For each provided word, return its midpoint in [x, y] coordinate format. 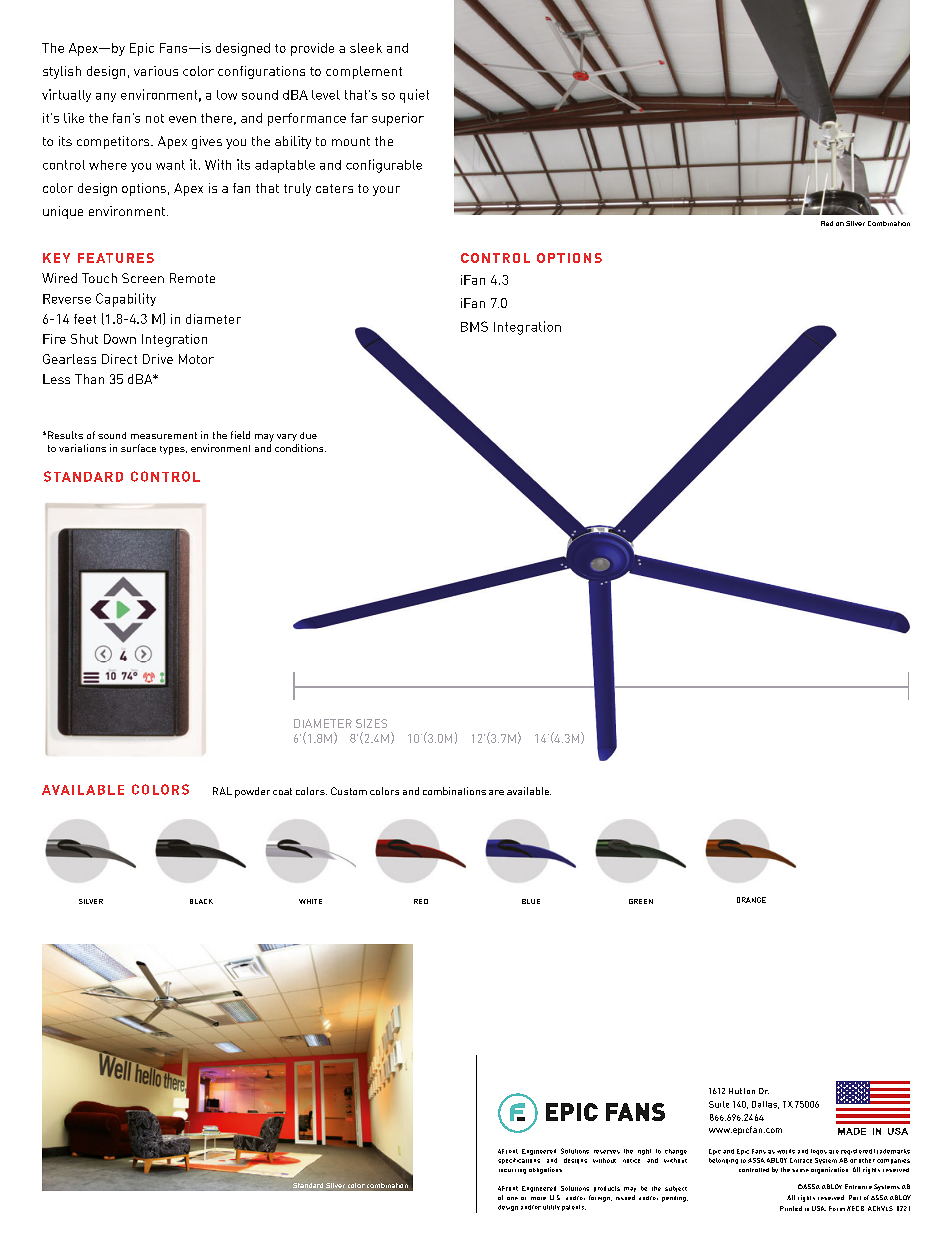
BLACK [201, 901]
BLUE [531, 901]
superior [398, 119]
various [156, 71]
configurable [384, 166]
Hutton [742, 1091]
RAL [222, 791]
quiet [414, 96]
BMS [474, 326]
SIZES [371, 723]
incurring [512, 1171]
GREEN [641, 901]
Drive [158, 359]
